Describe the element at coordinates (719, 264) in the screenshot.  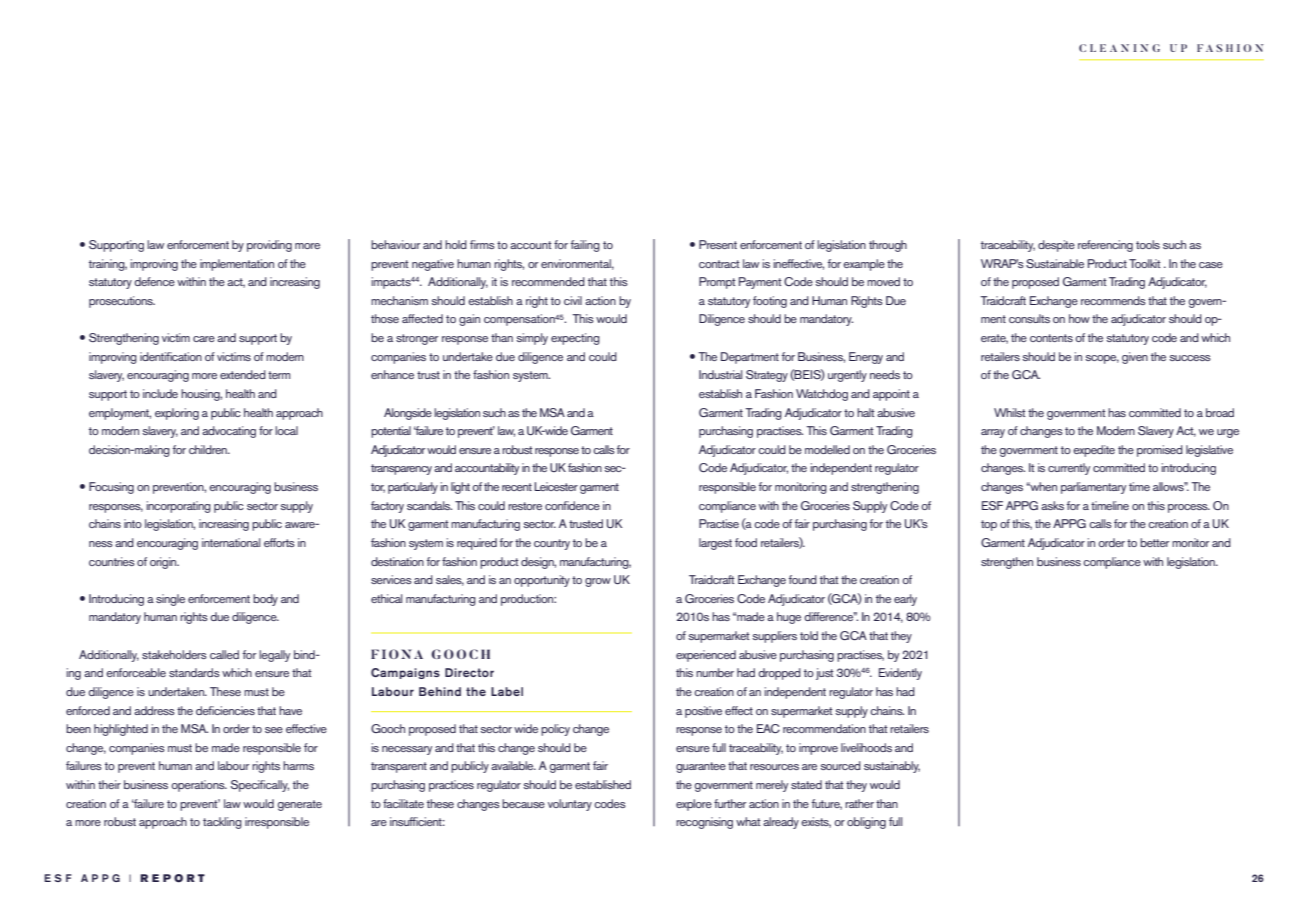
I see `contract` at that location.
